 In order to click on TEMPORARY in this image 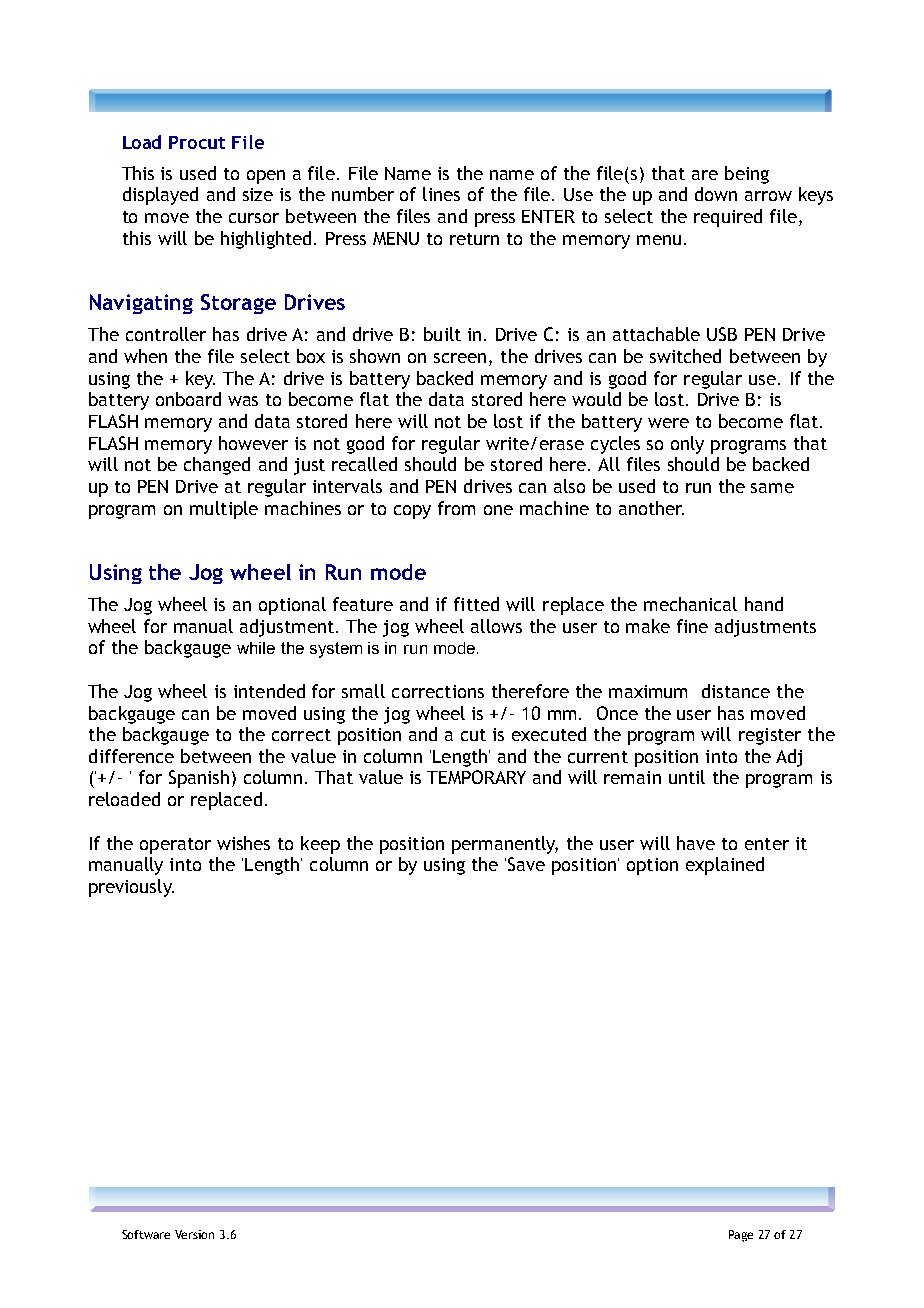, I will do `click(476, 777)`.
